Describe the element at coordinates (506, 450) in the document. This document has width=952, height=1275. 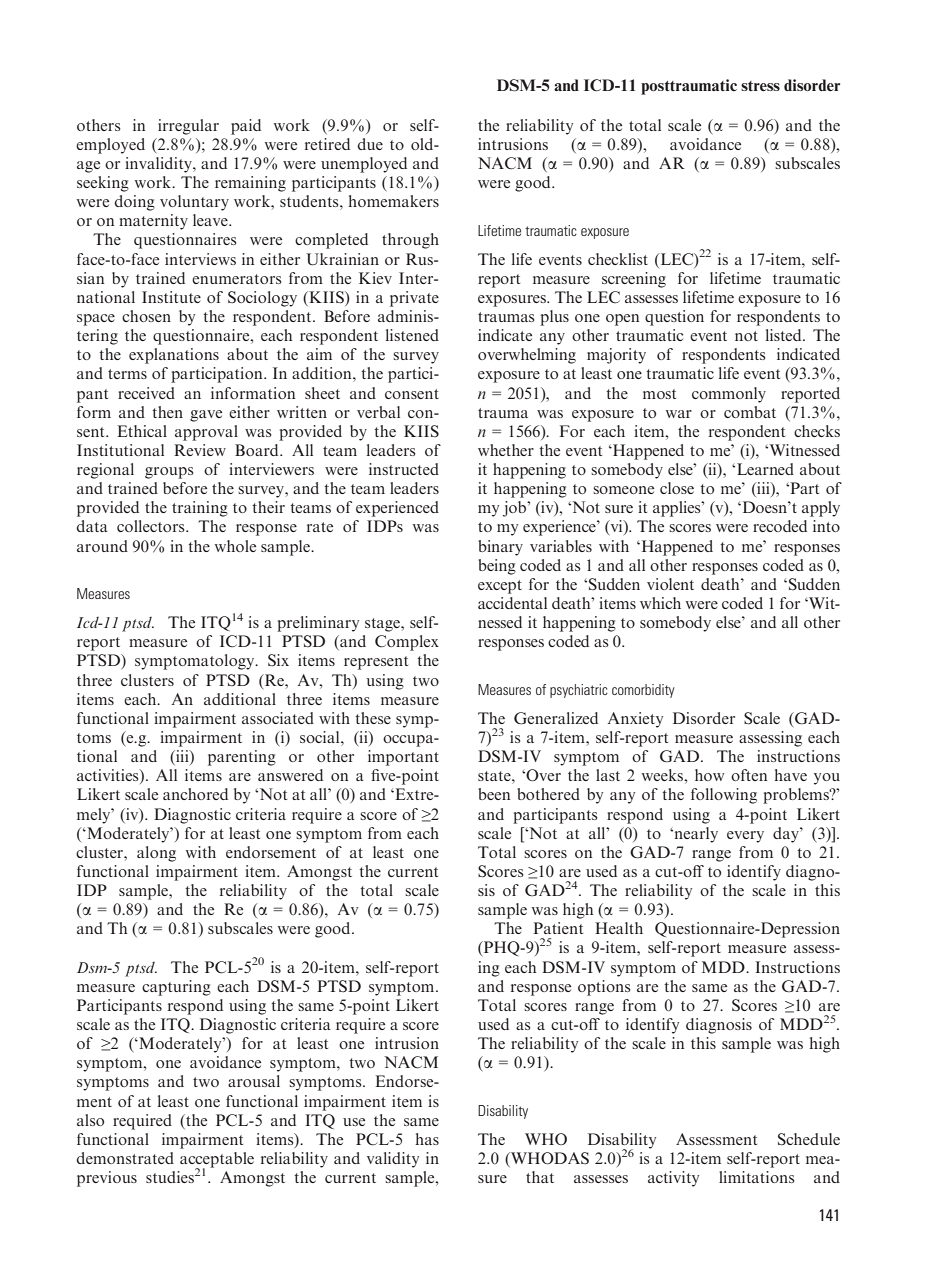
I see `whether` at that location.
